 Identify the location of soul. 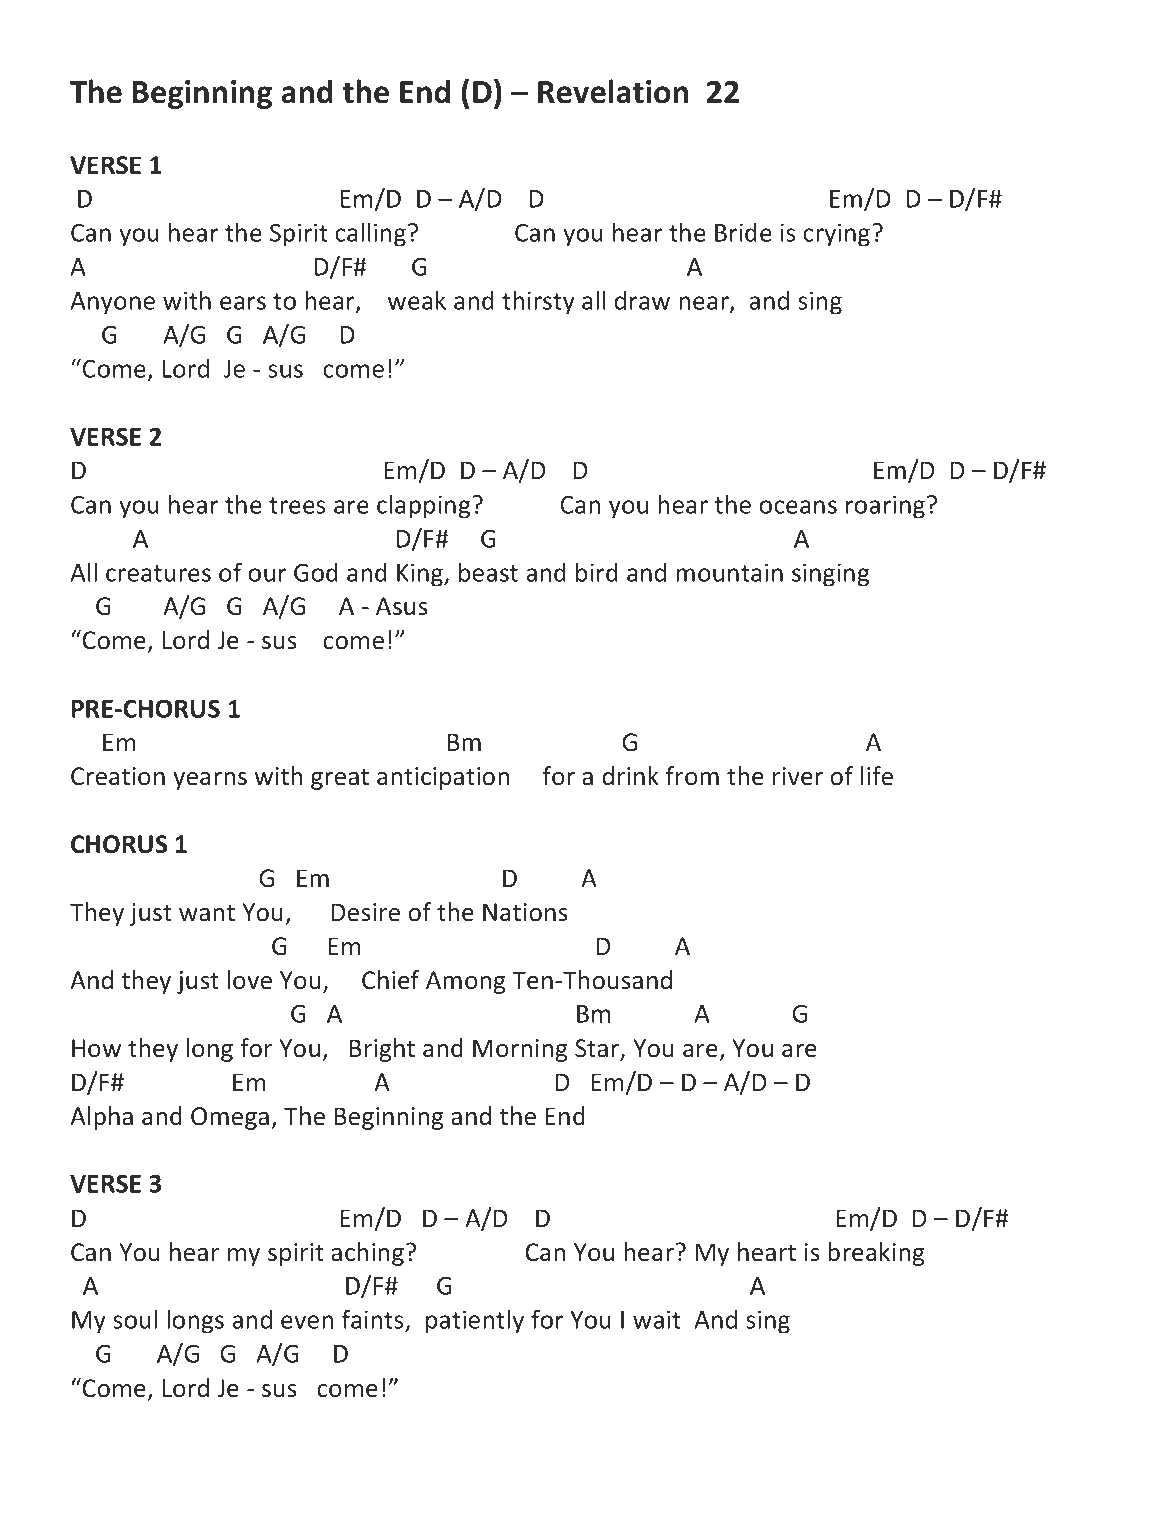
(135, 1319).
